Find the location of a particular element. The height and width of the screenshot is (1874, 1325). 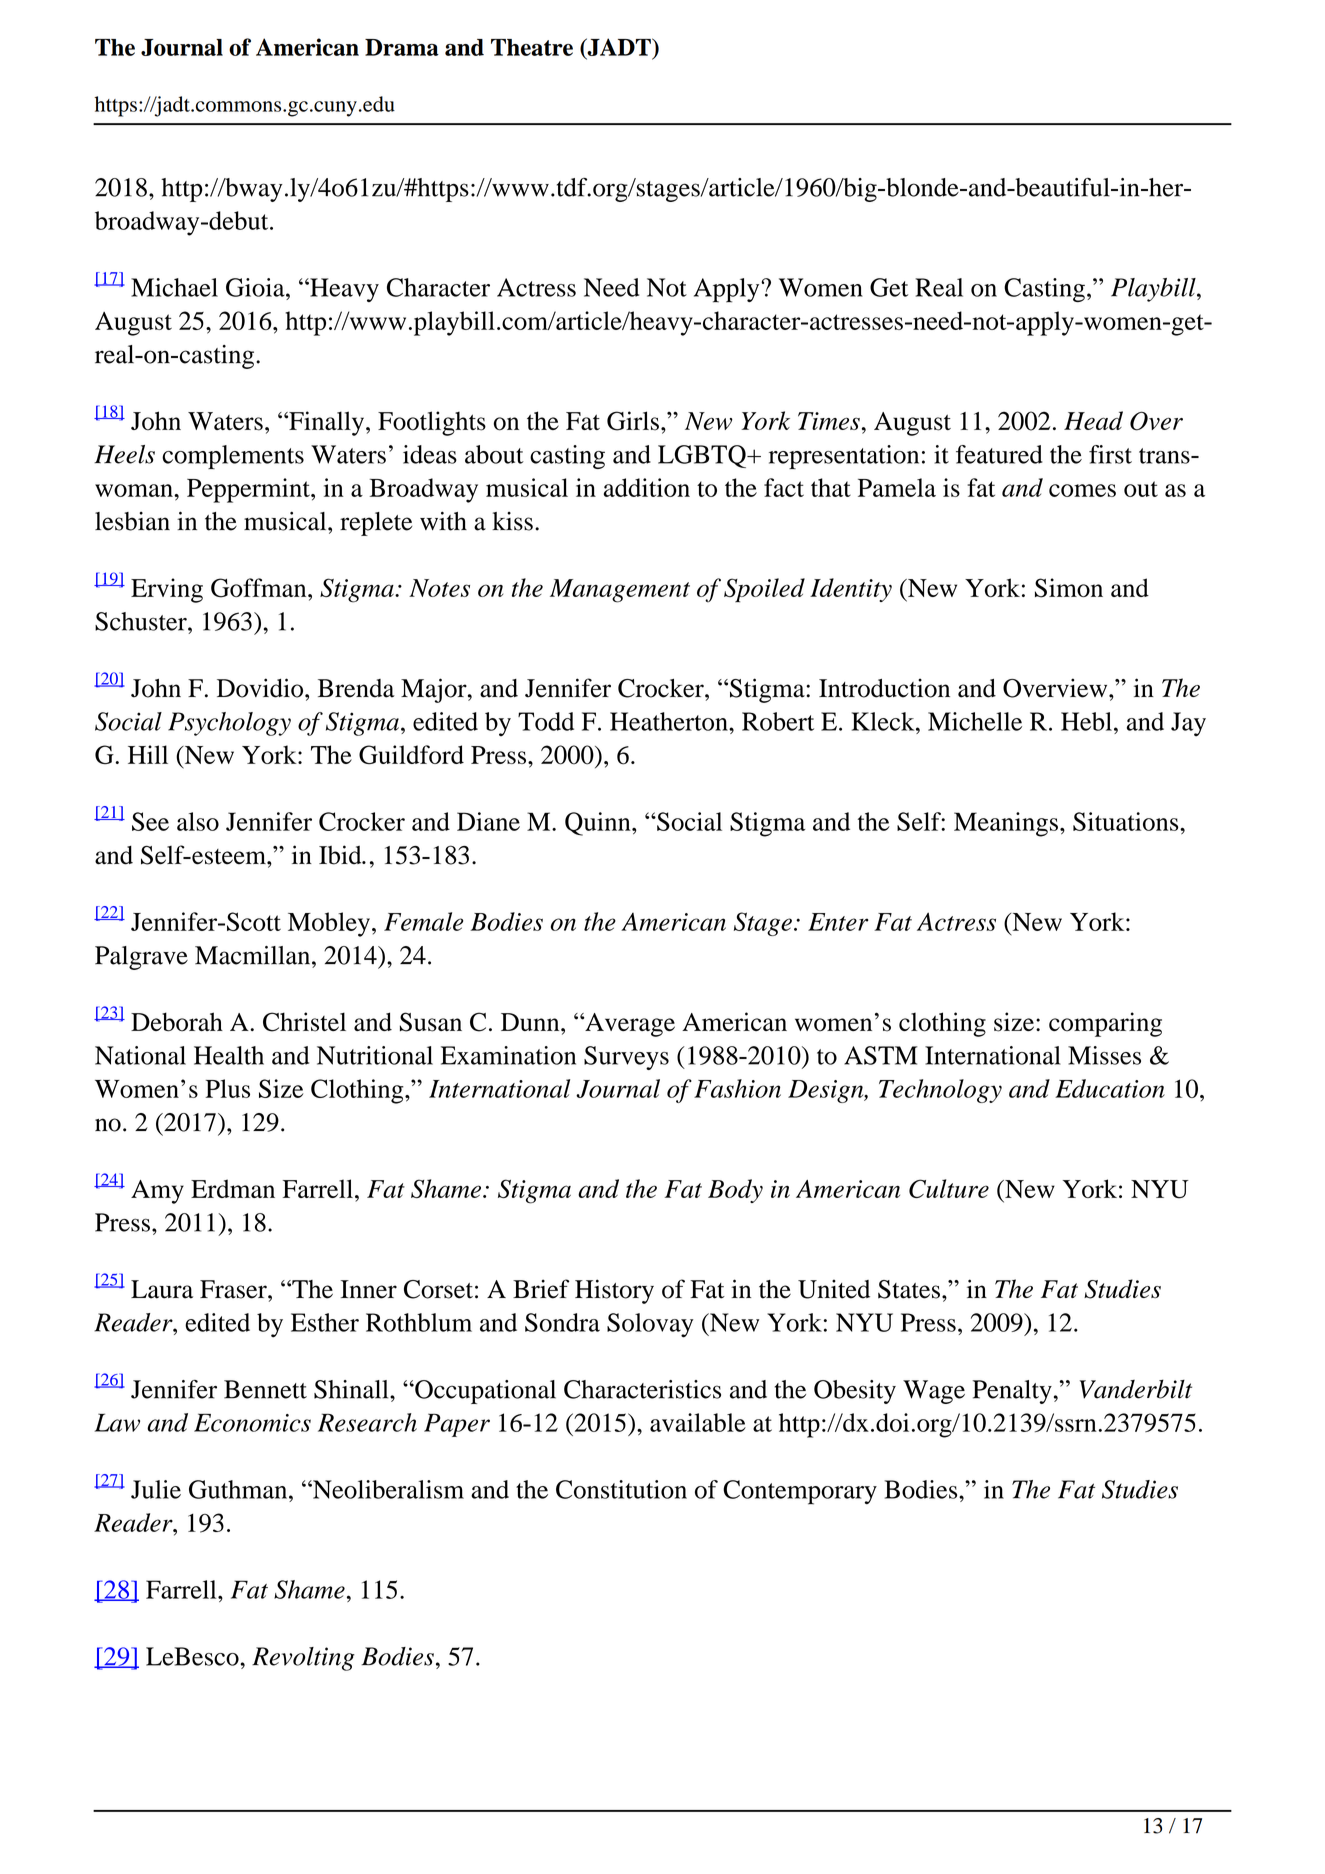

Education is located at coordinates (1110, 1088).
